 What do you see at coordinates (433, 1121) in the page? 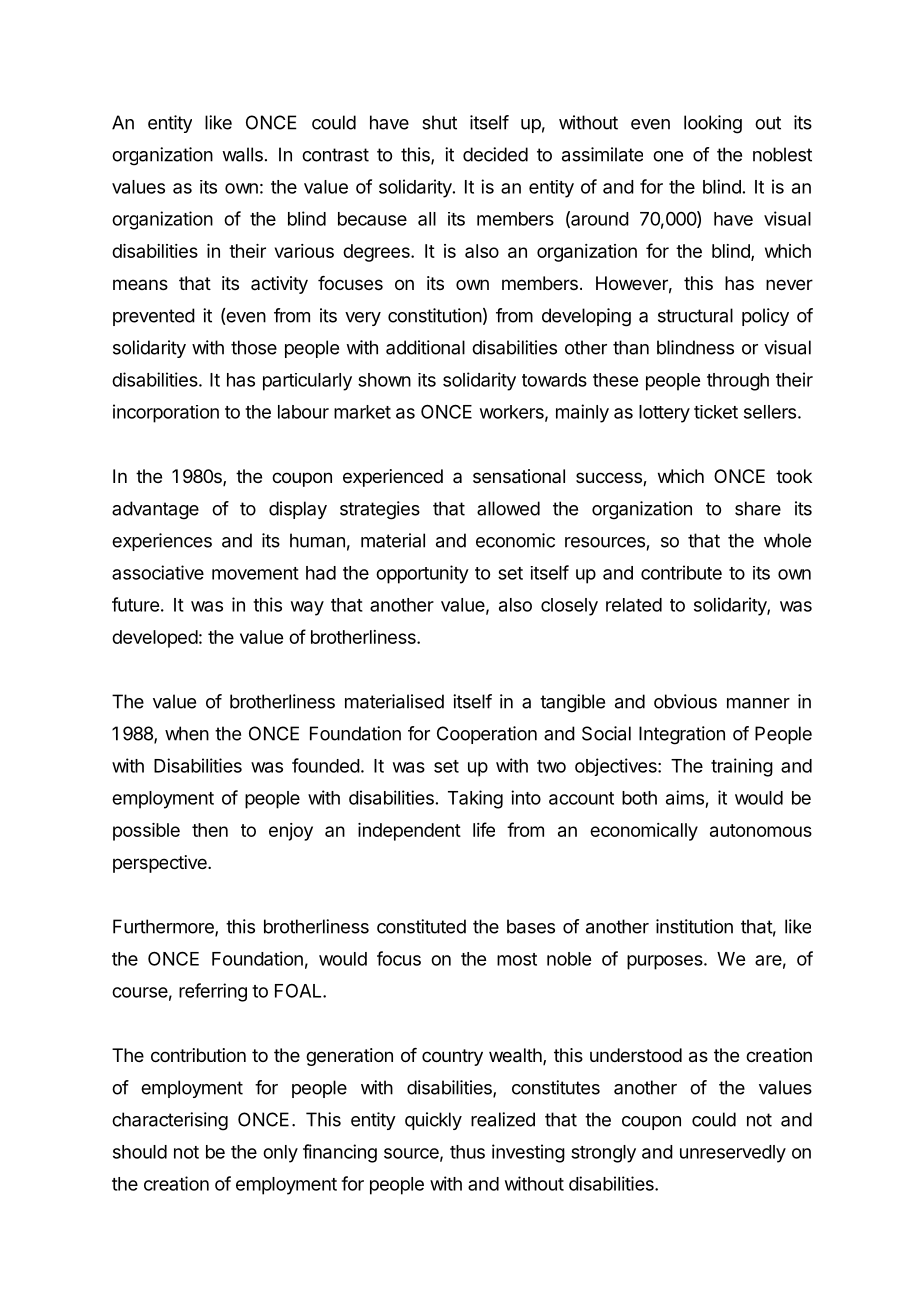
I see `quickly` at bounding box center [433, 1121].
